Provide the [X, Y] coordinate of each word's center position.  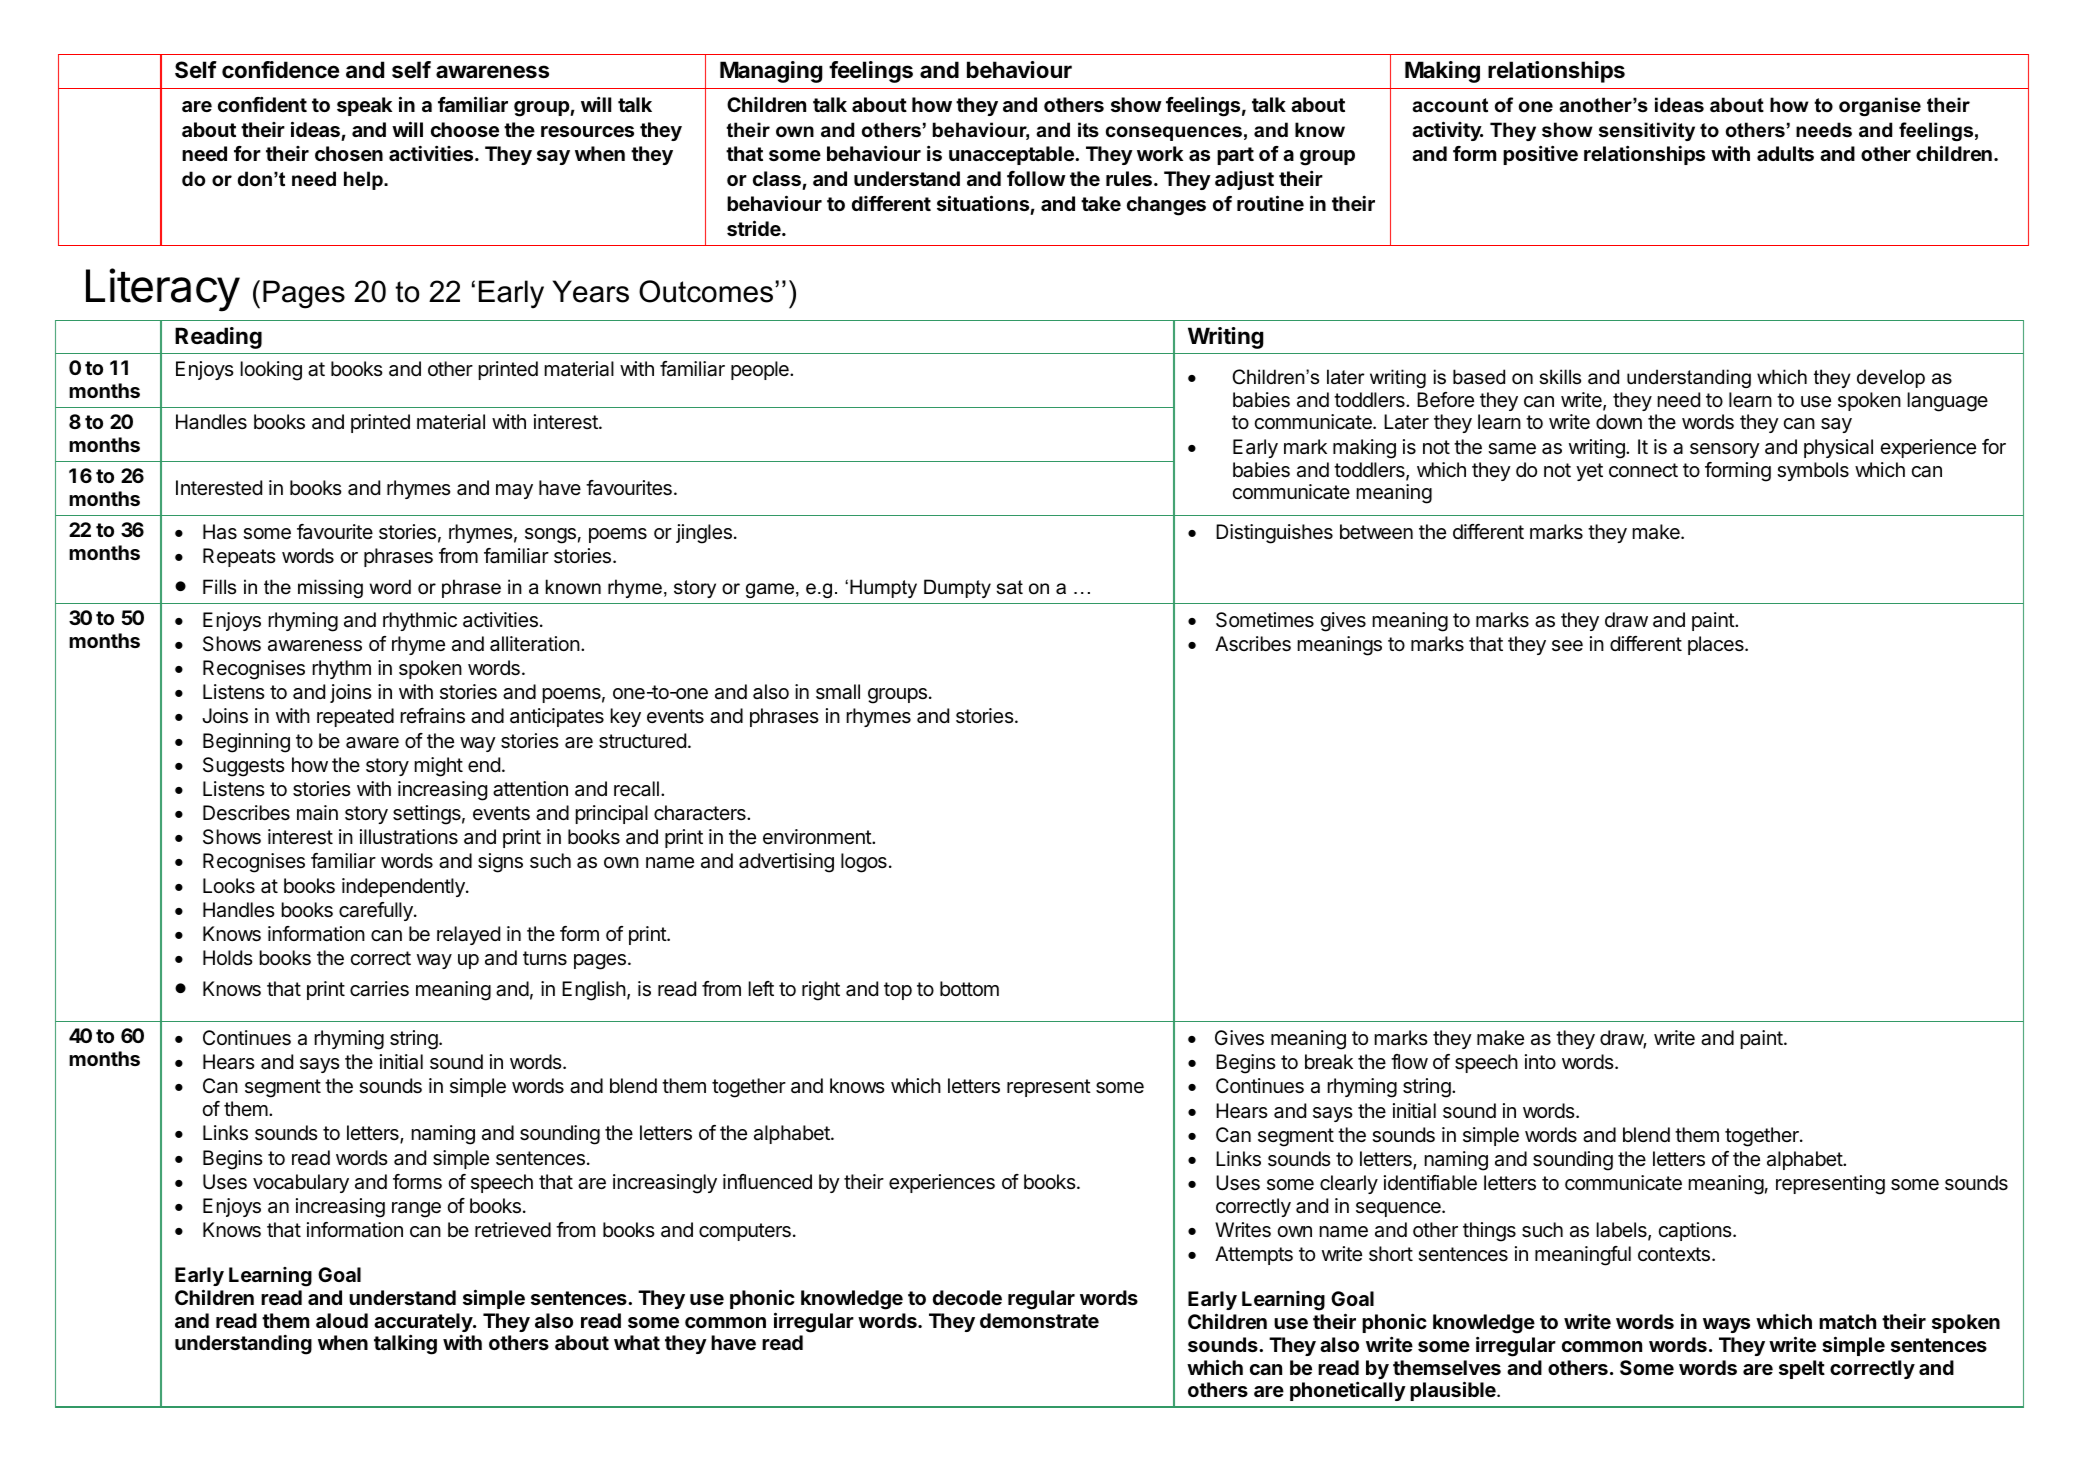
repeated [355, 717]
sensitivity [1647, 131]
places [1717, 645]
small [838, 692]
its [1088, 130]
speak [364, 106]
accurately [424, 1324]
